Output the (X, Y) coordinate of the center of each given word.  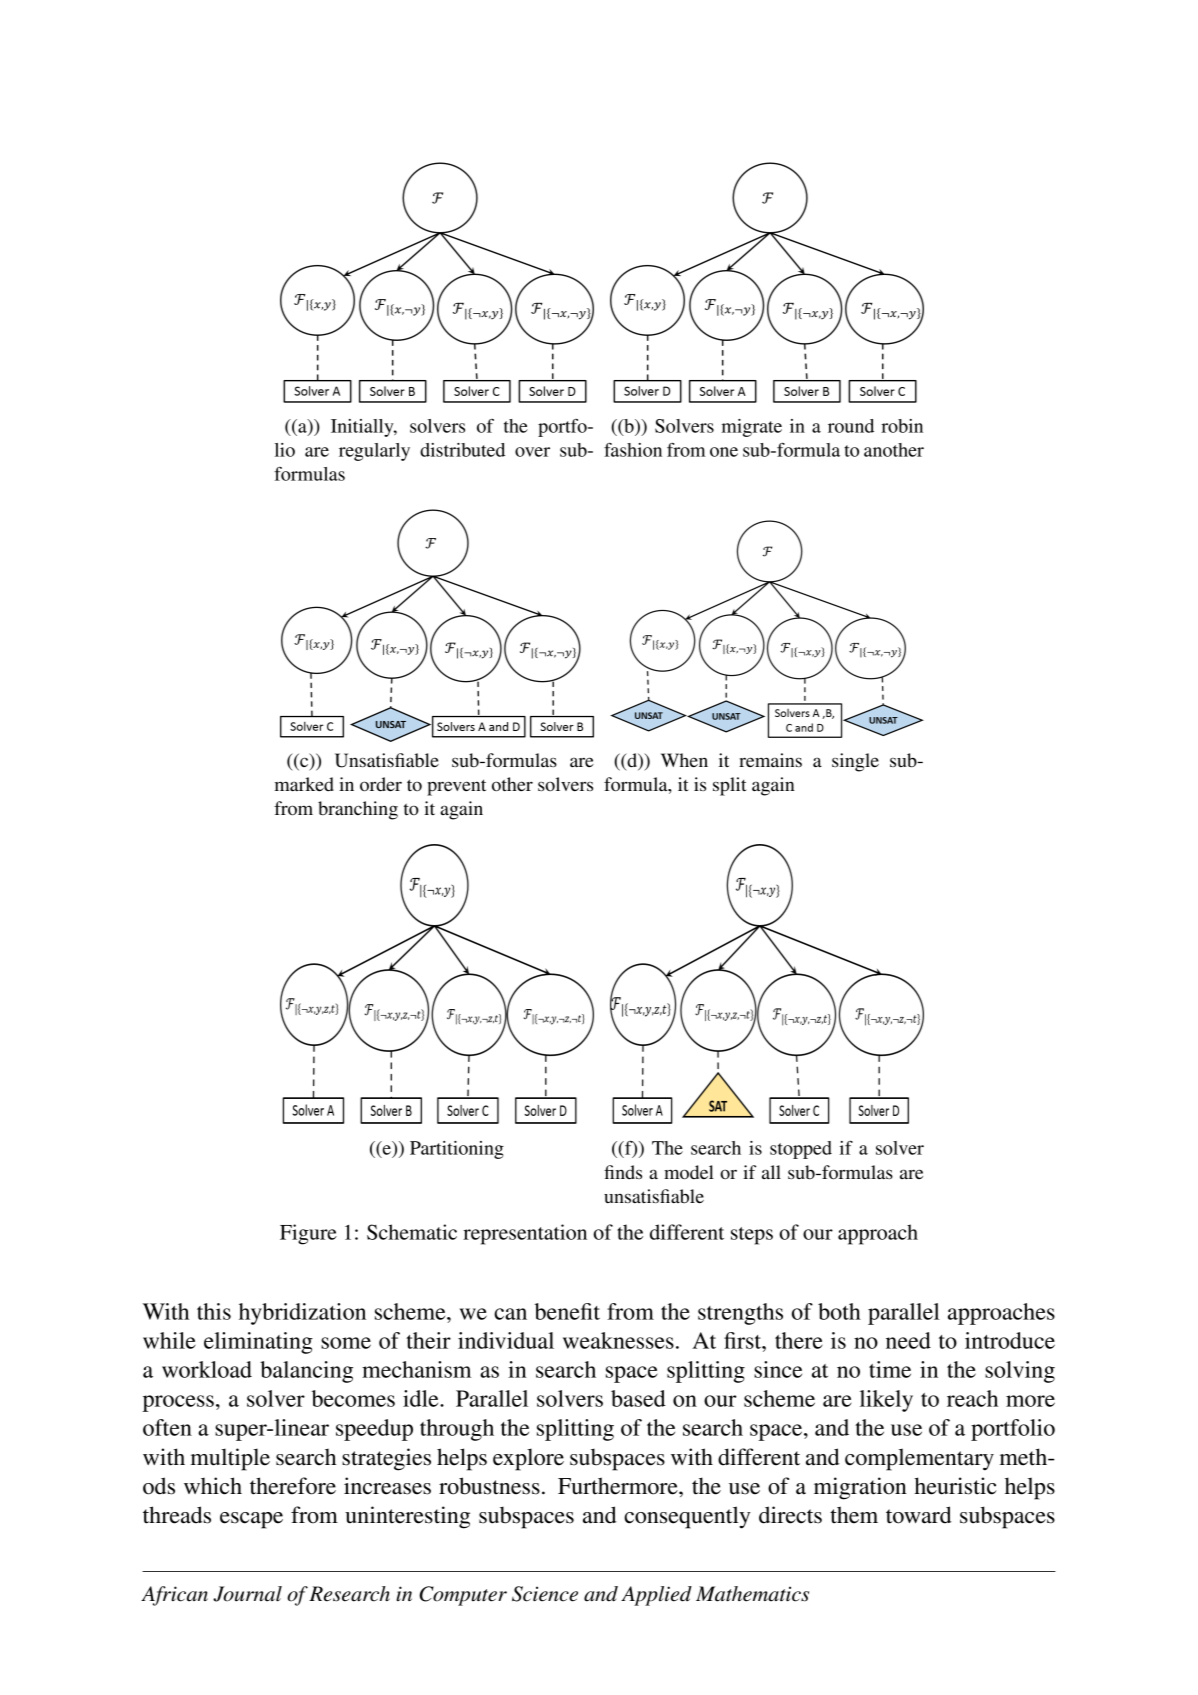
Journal (247, 1594)
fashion (633, 450)
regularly (374, 452)
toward (919, 1515)
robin (902, 426)
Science (545, 1594)
